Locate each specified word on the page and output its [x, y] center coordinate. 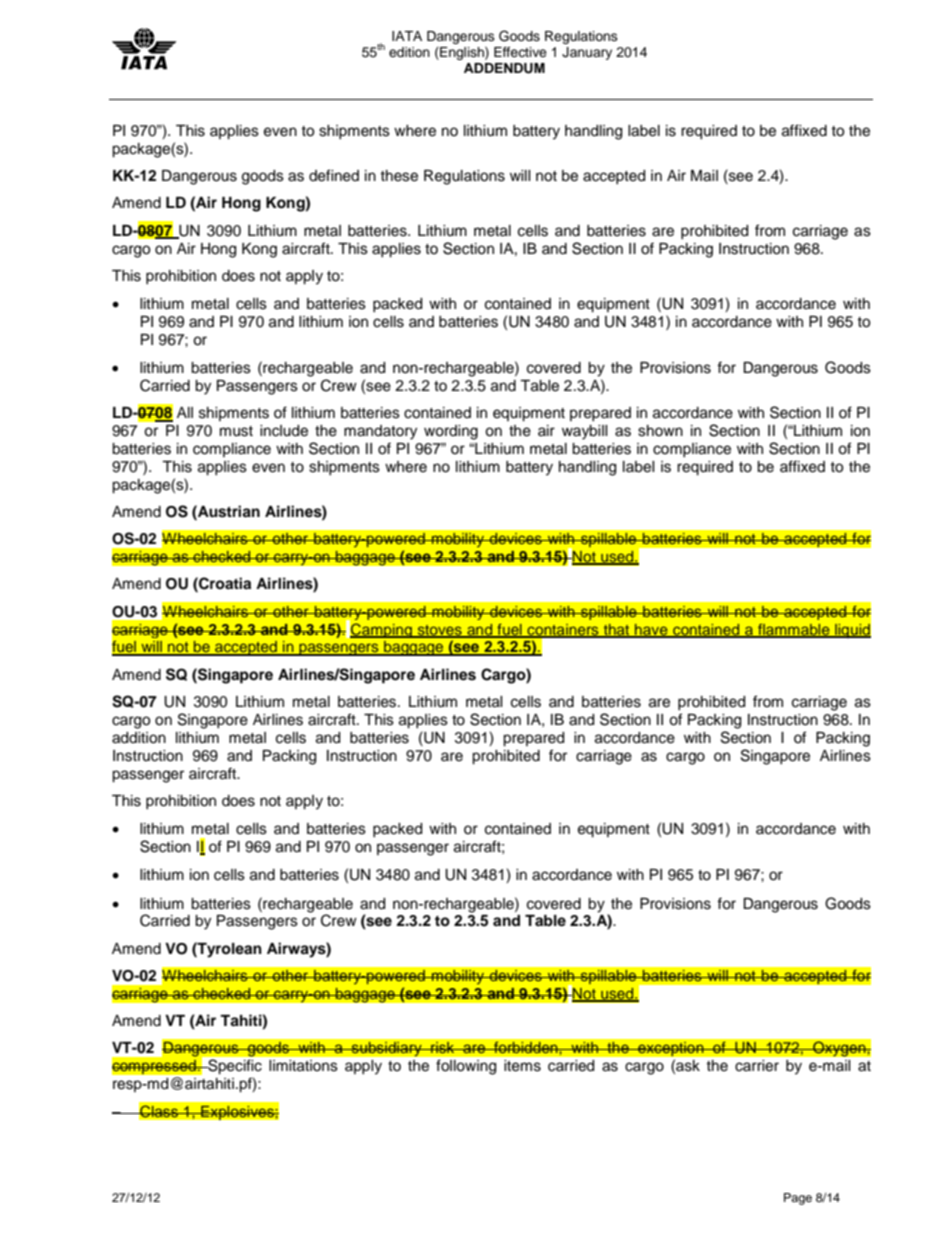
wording [451, 432]
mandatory [380, 432]
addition [139, 738]
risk [443, 1047]
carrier [757, 1066]
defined [334, 175]
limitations [303, 1066]
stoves [439, 631]
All [185, 412]
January [587, 53]
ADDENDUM [504, 68]
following [466, 1067]
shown [660, 431]
